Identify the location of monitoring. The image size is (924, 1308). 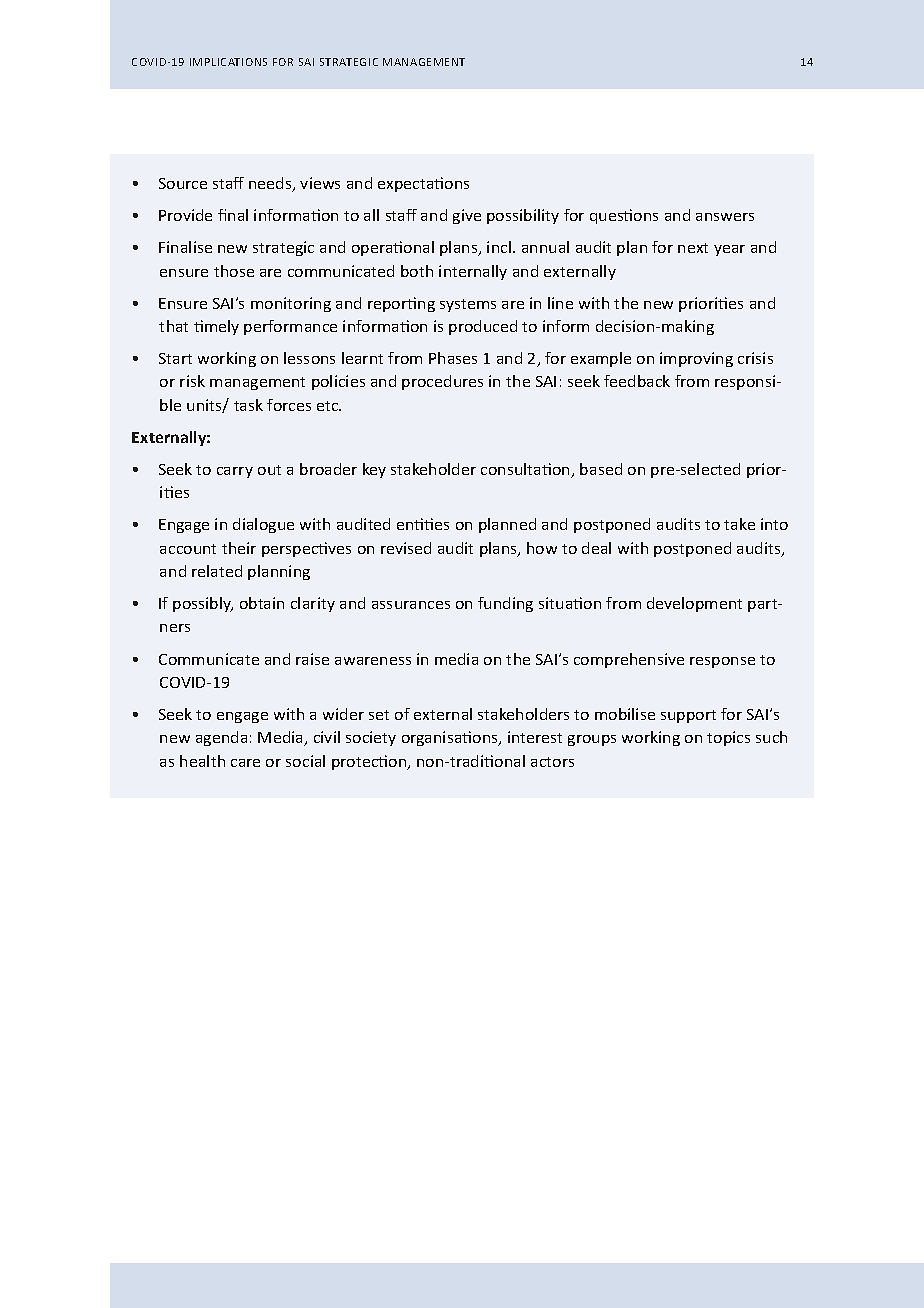
(291, 304).
